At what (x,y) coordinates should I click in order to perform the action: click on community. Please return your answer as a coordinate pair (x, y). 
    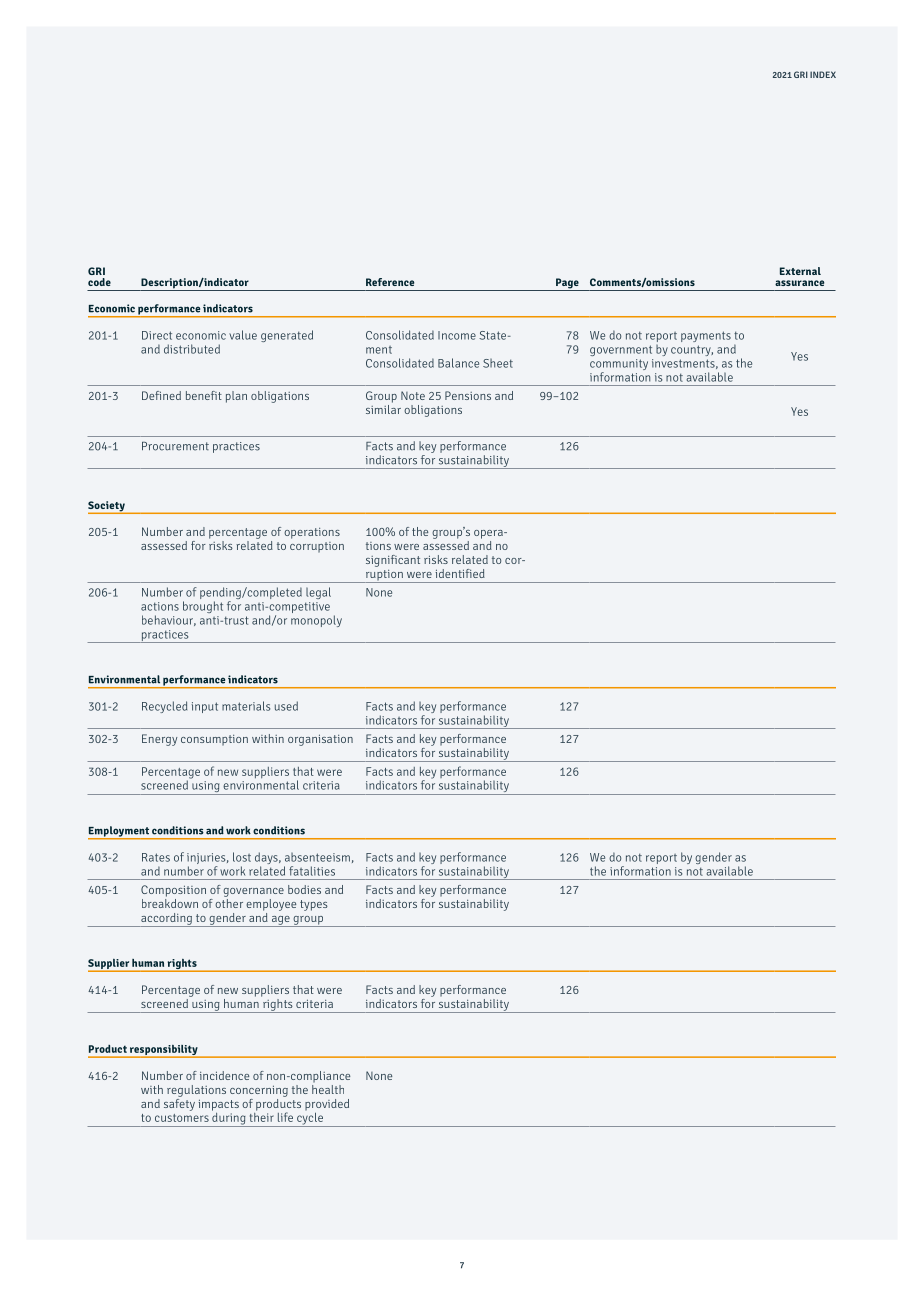
    Looking at the image, I should click on (619, 366).
